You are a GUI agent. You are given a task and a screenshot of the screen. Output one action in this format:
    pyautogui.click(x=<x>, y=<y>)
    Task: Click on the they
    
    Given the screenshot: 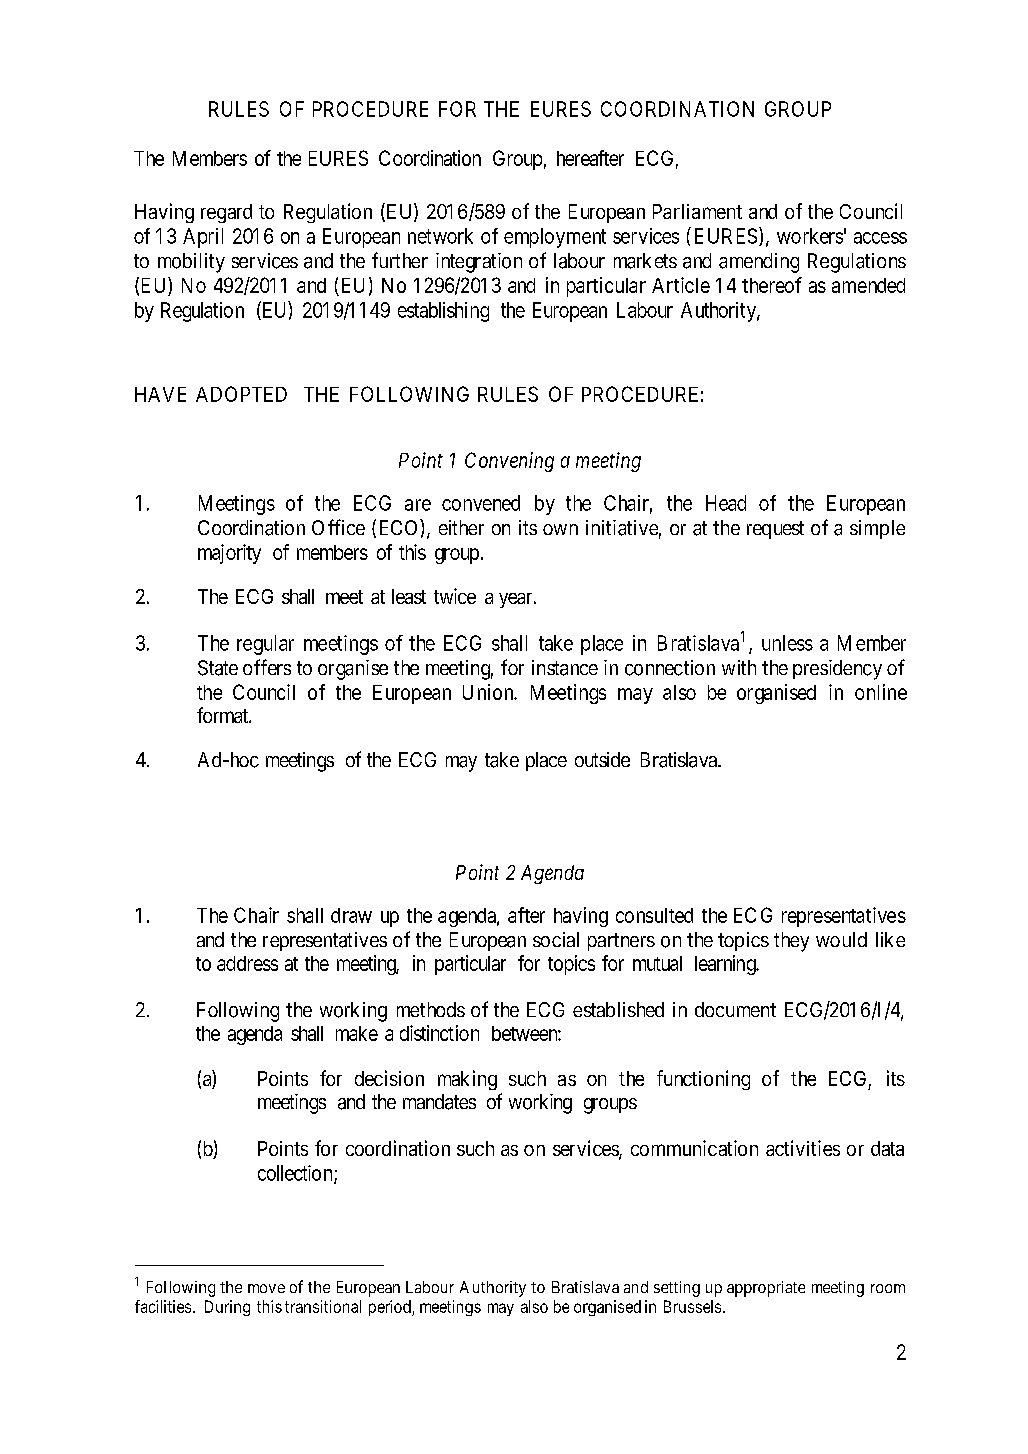 What is the action you would take?
    pyautogui.click(x=791, y=942)
